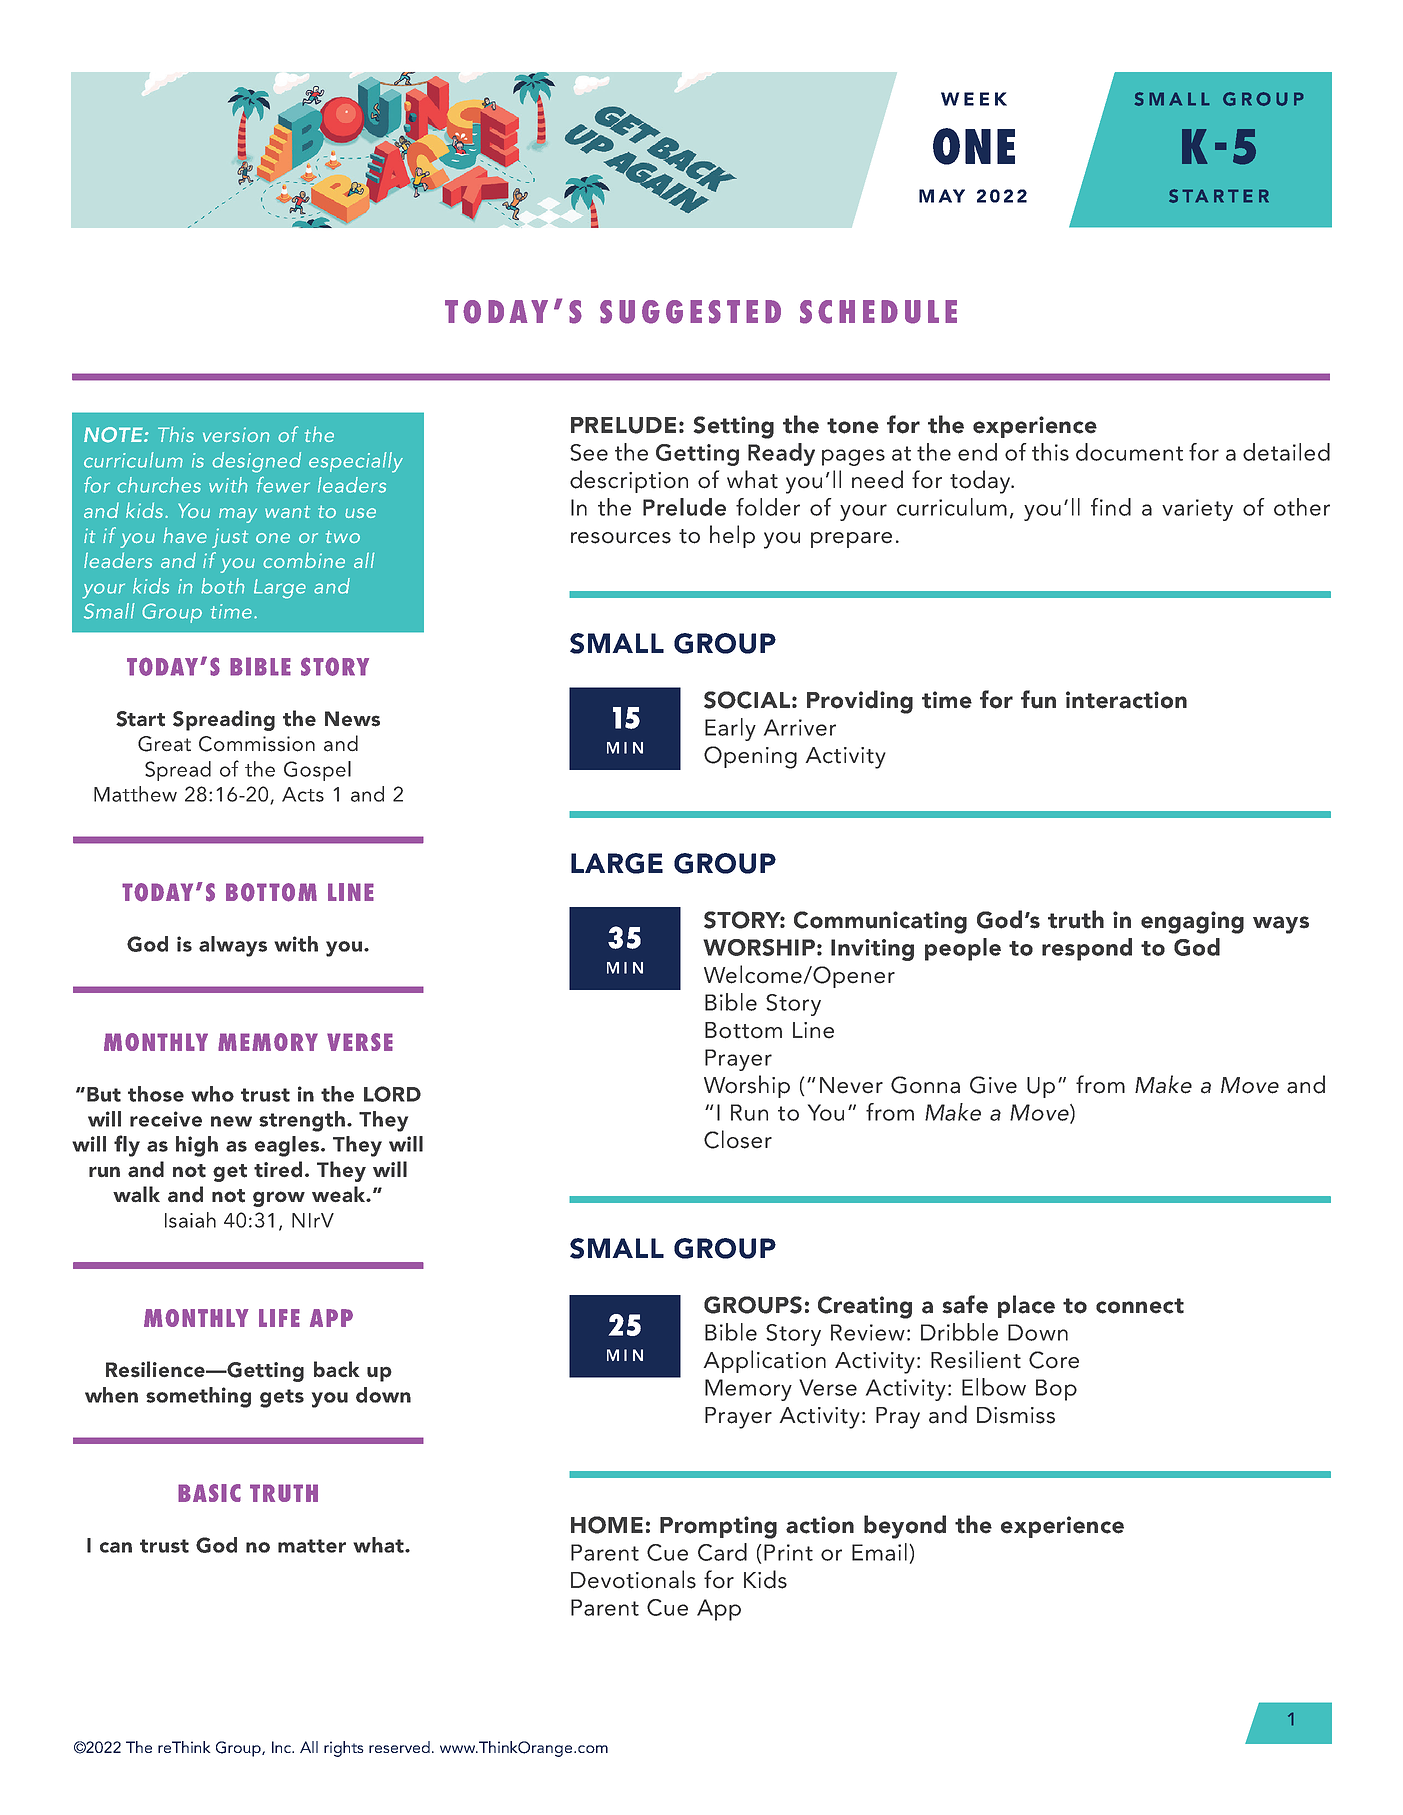  What do you see at coordinates (1140, 1306) in the document?
I see `connect` at bounding box center [1140, 1306].
